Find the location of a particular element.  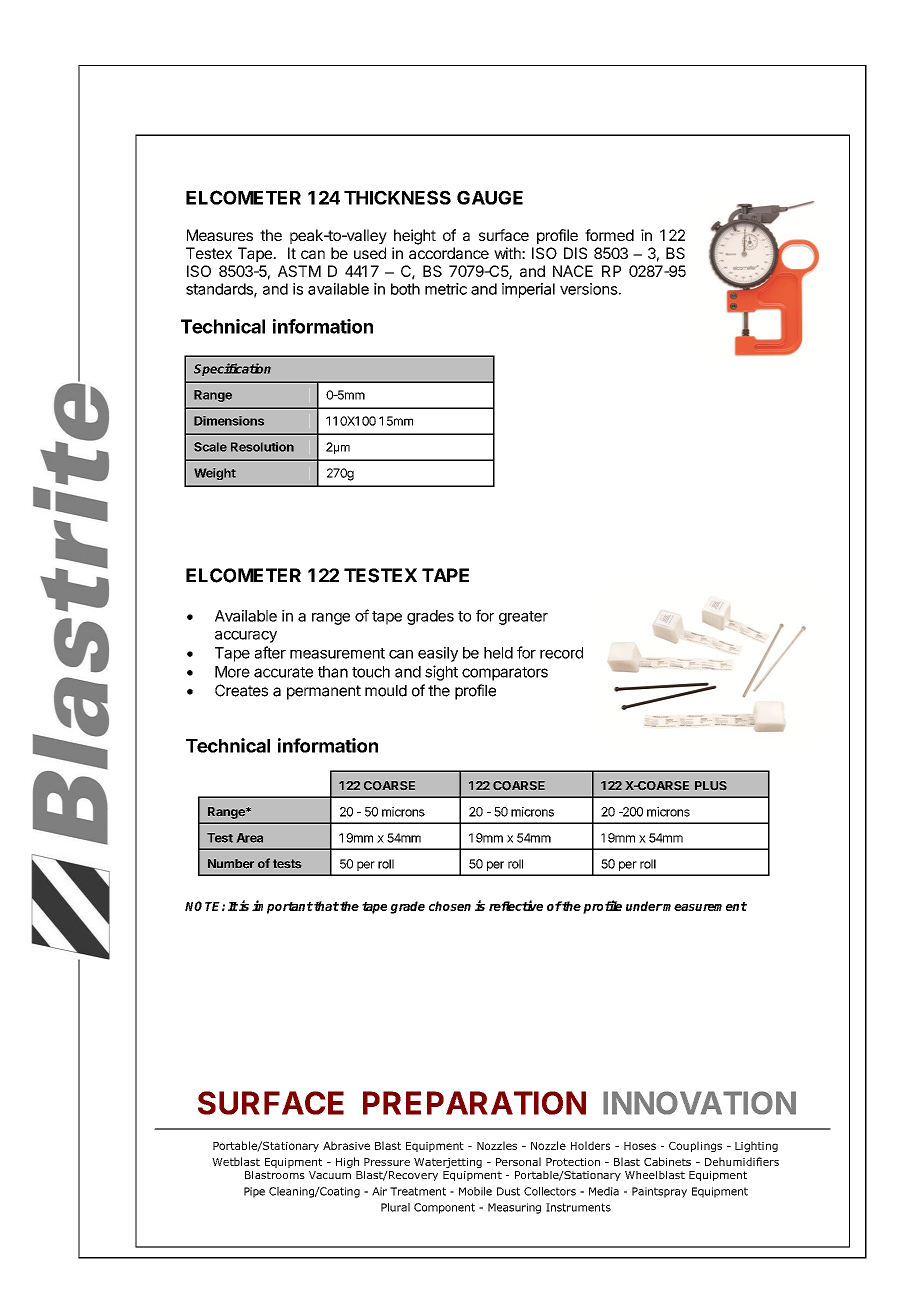

ASTM is located at coordinates (299, 271).
